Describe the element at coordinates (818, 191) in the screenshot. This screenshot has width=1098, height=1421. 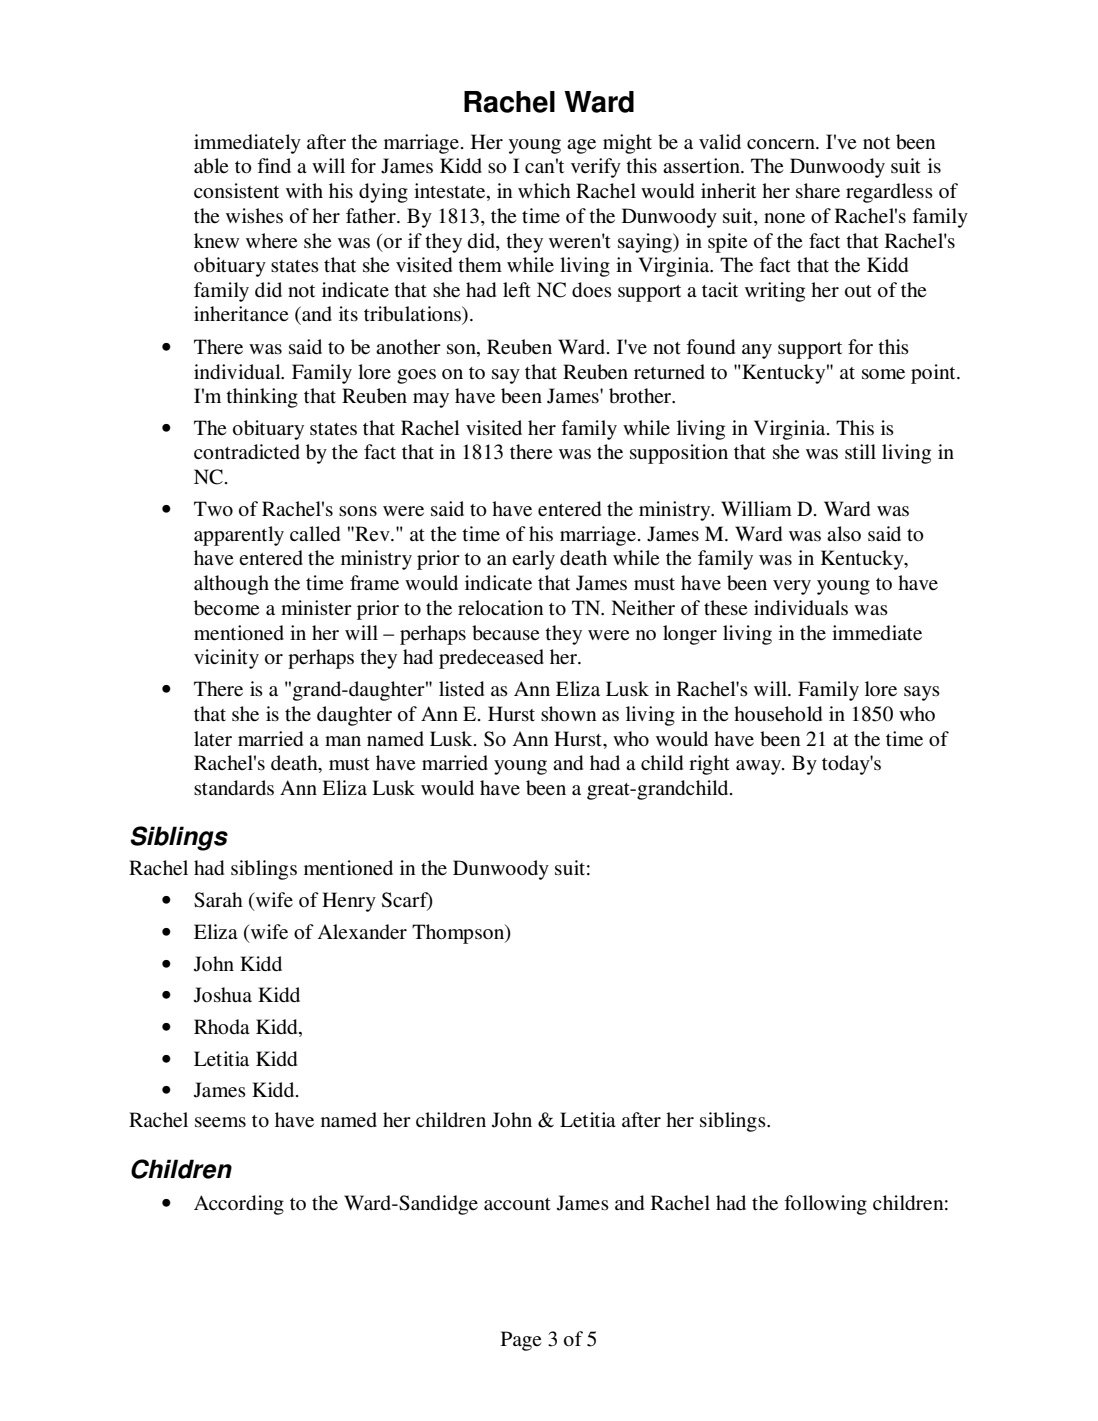
I see `share` at that location.
